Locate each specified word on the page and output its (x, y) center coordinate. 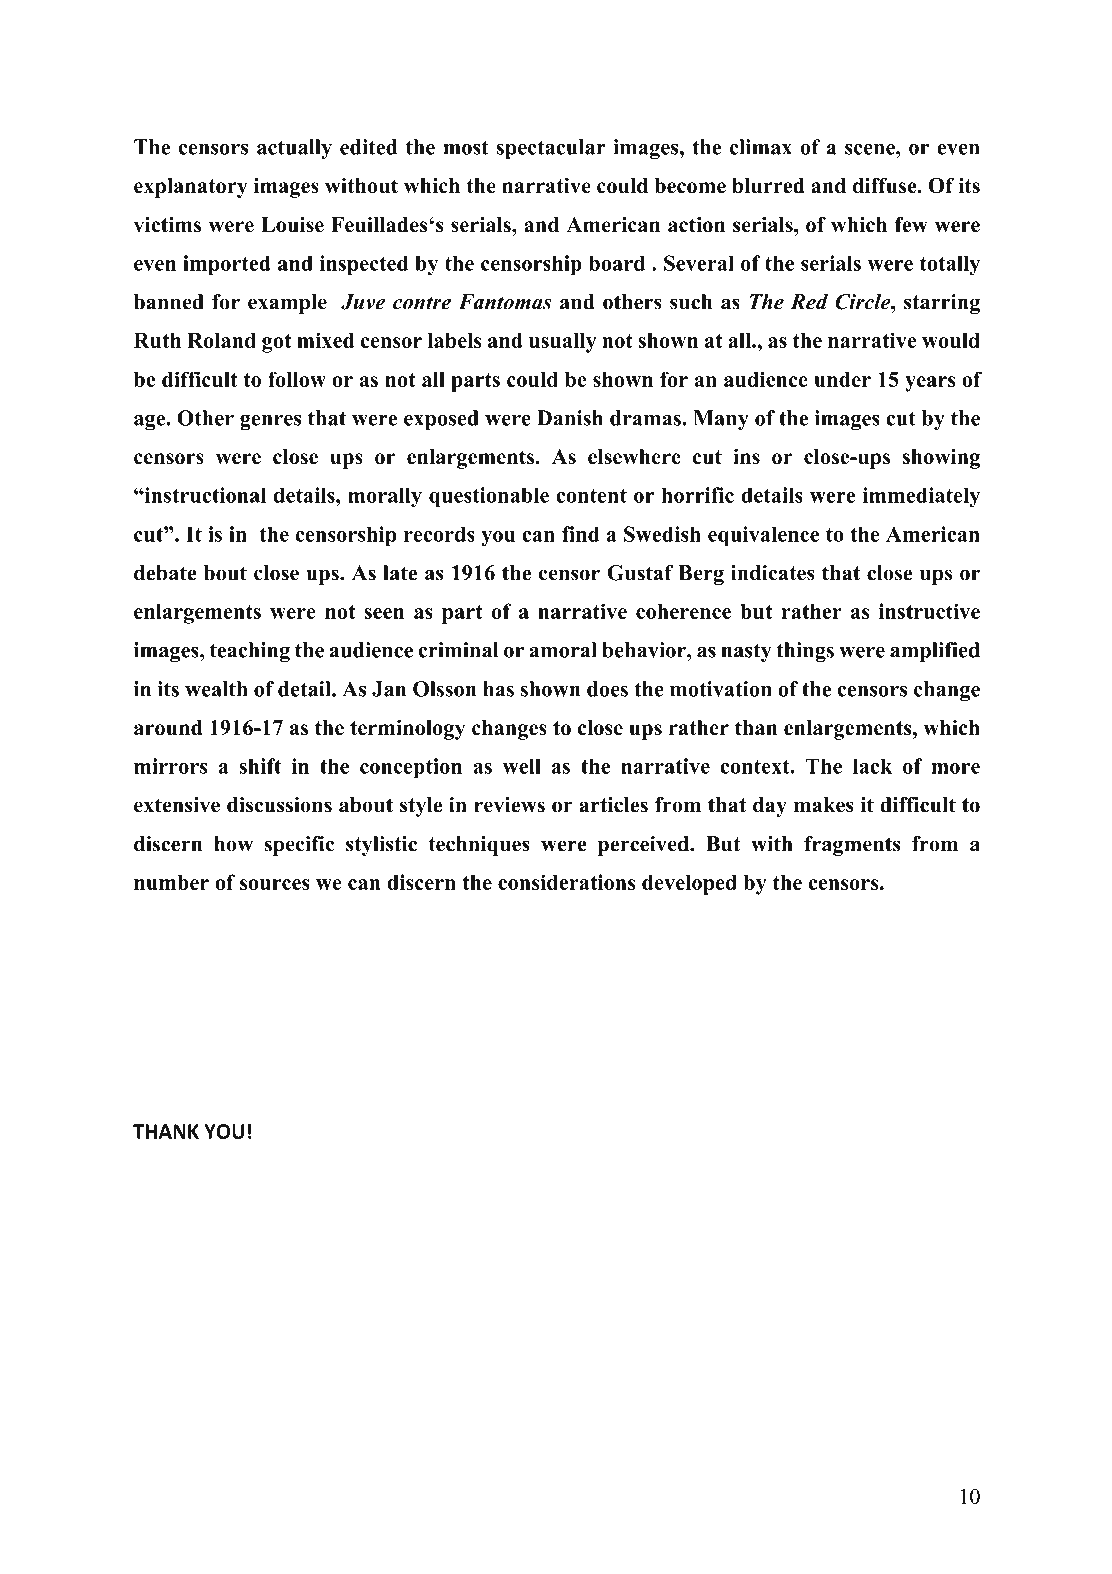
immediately (921, 497)
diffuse (886, 185)
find (581, 534)
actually (294, 149)
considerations (566, 882)
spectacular (551, 149)
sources (275, 884)
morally (385, 497)
